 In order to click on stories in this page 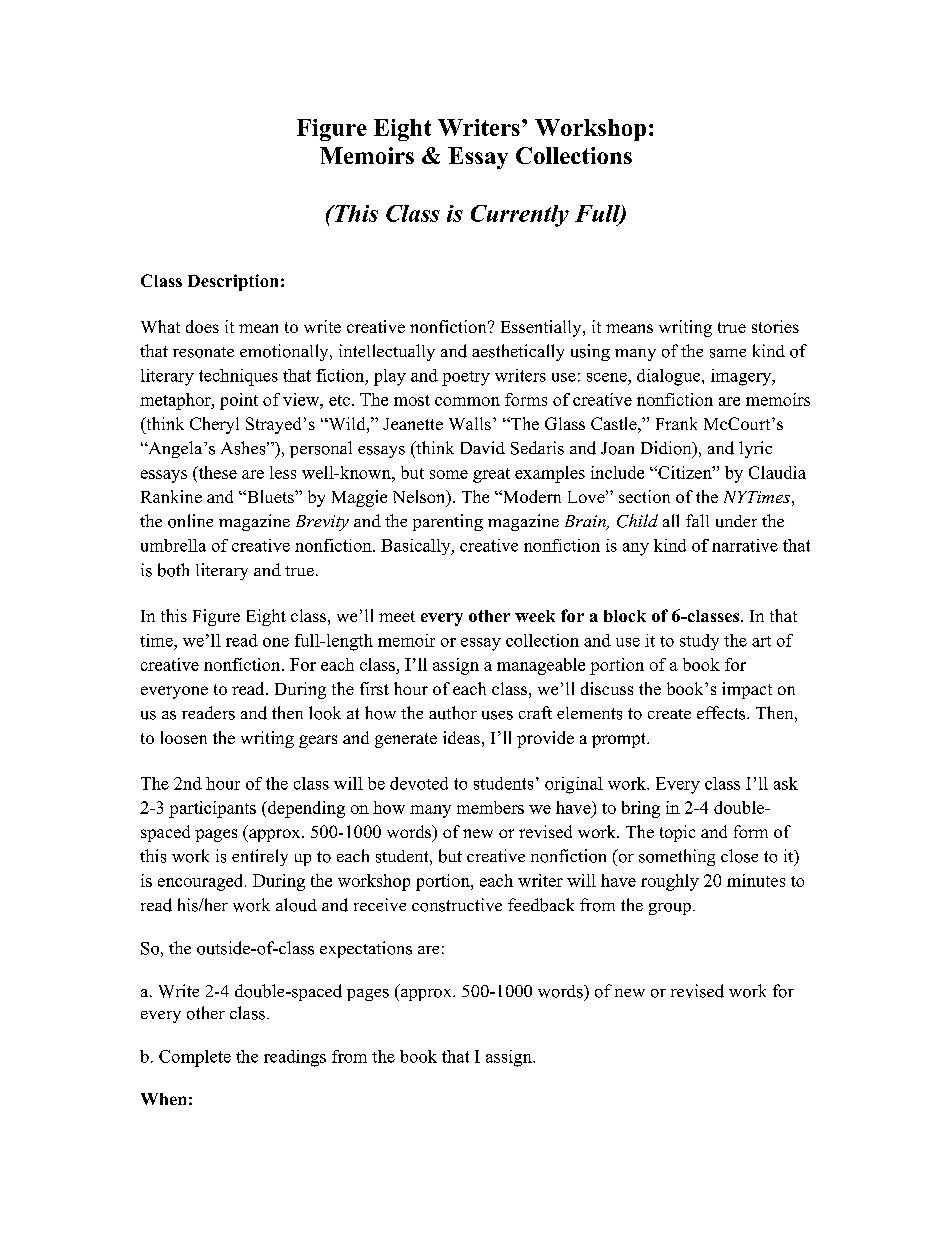, I will do `click(775, 326)`.
